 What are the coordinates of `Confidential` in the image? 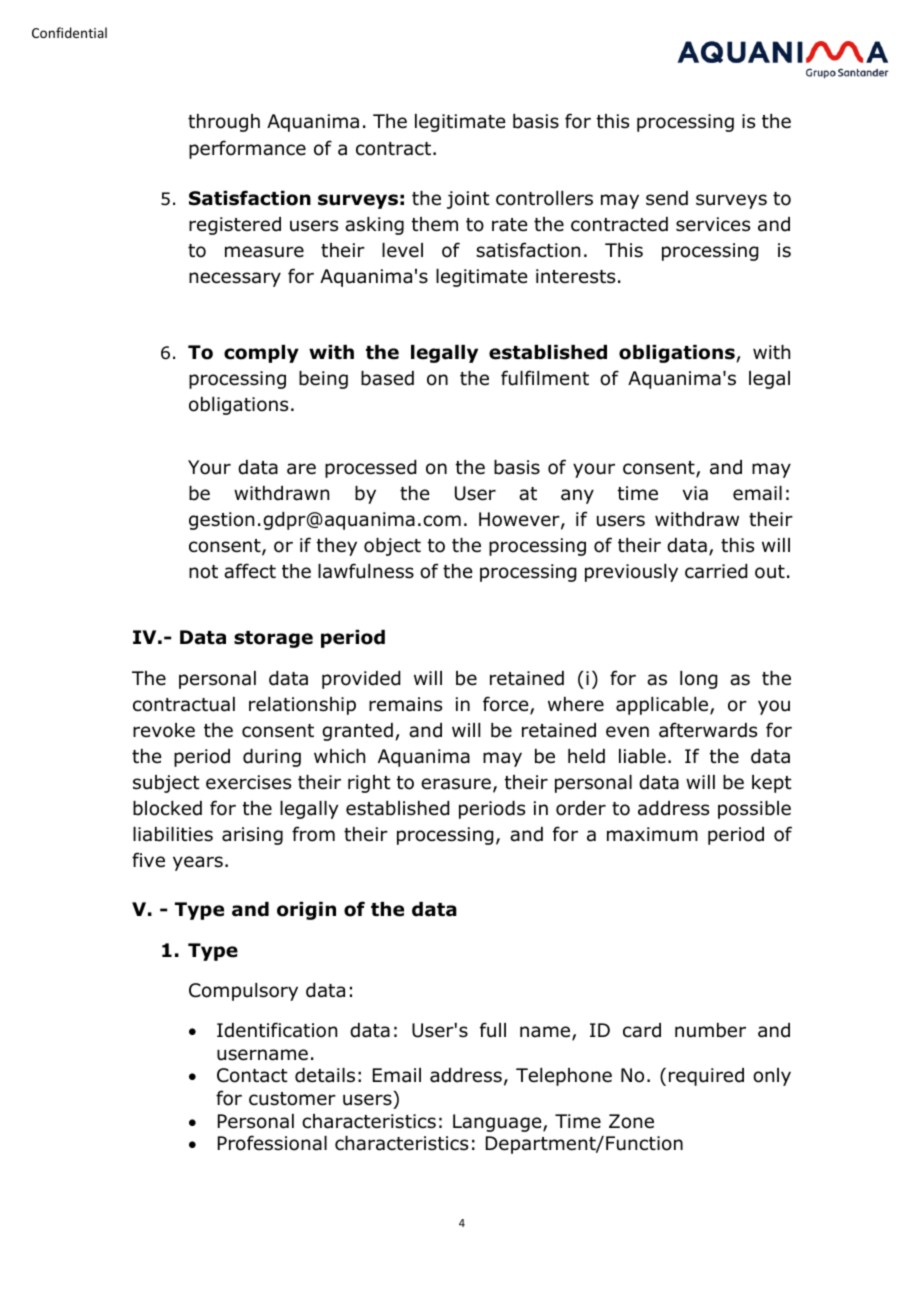 It's located at (69, 32).
